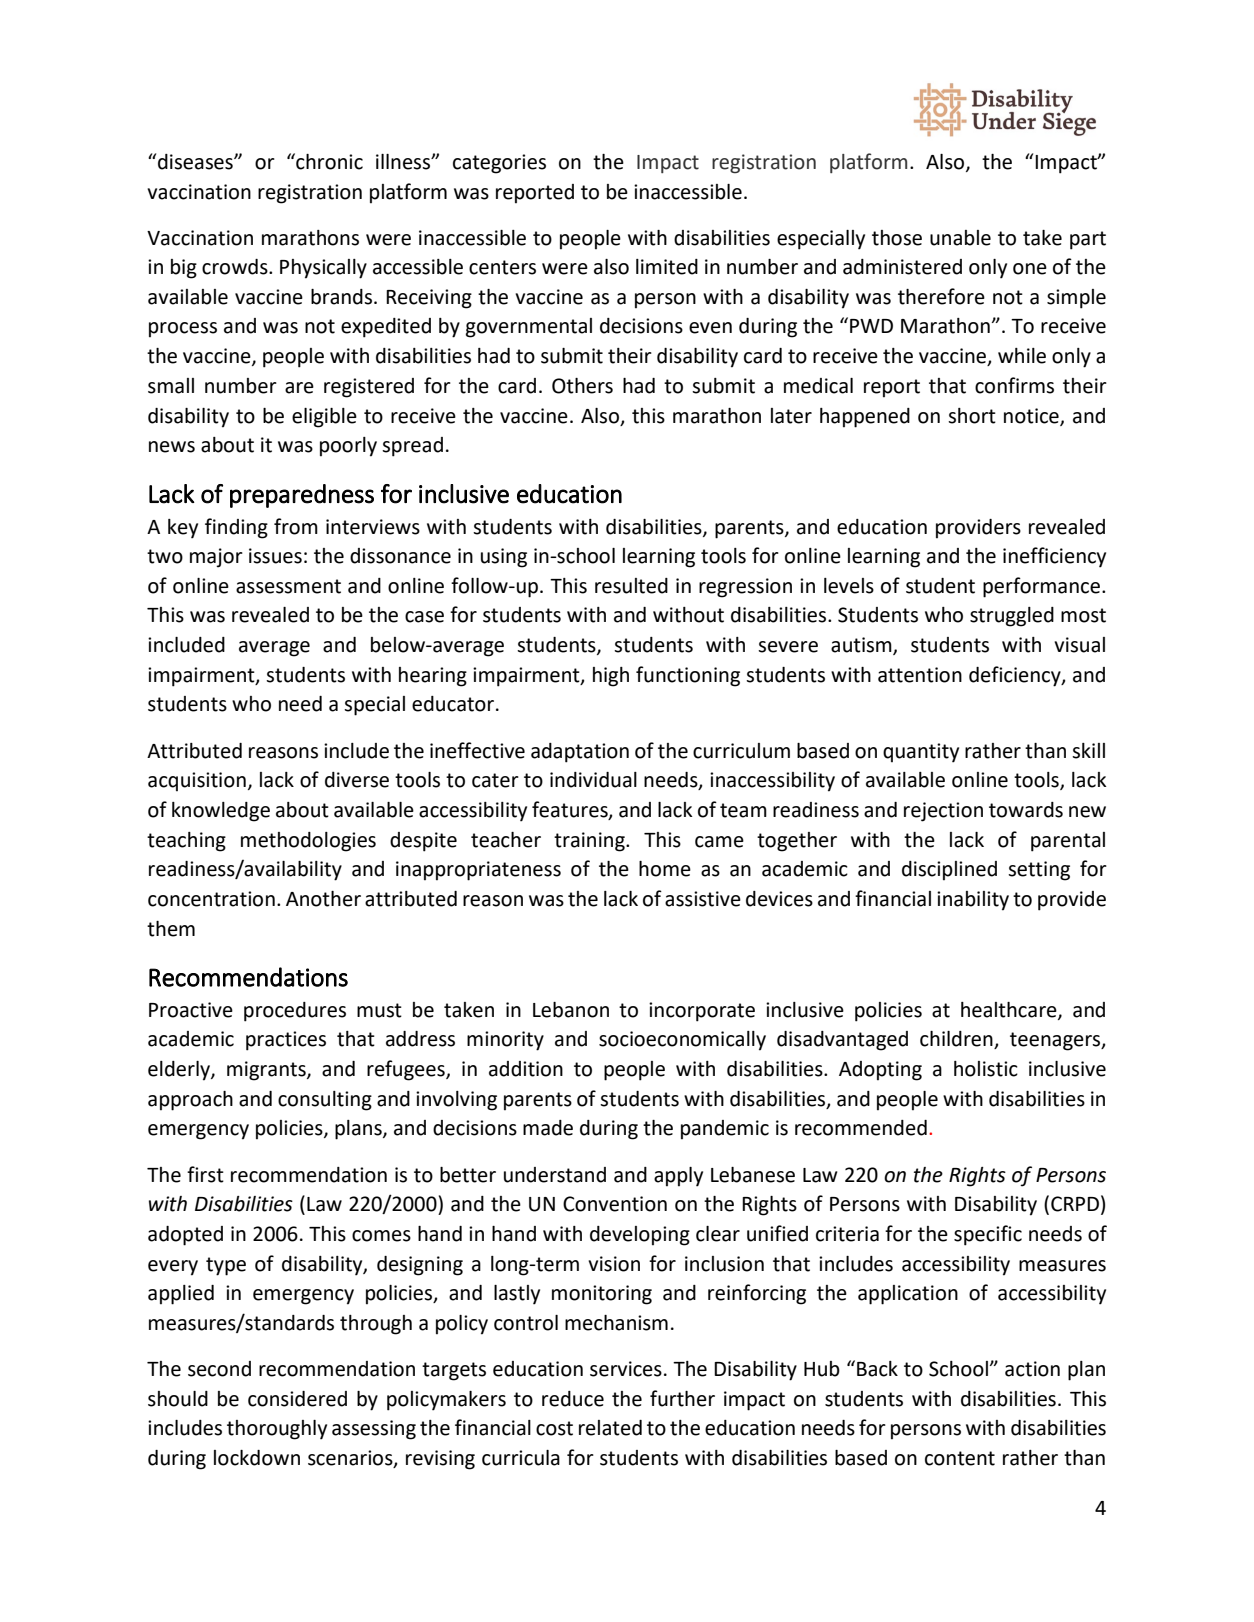 The image size is (1254, 1622). What do you see at coordinates (328, 161) in the page?
I see `chronic` at bounding box center [328, 161].
